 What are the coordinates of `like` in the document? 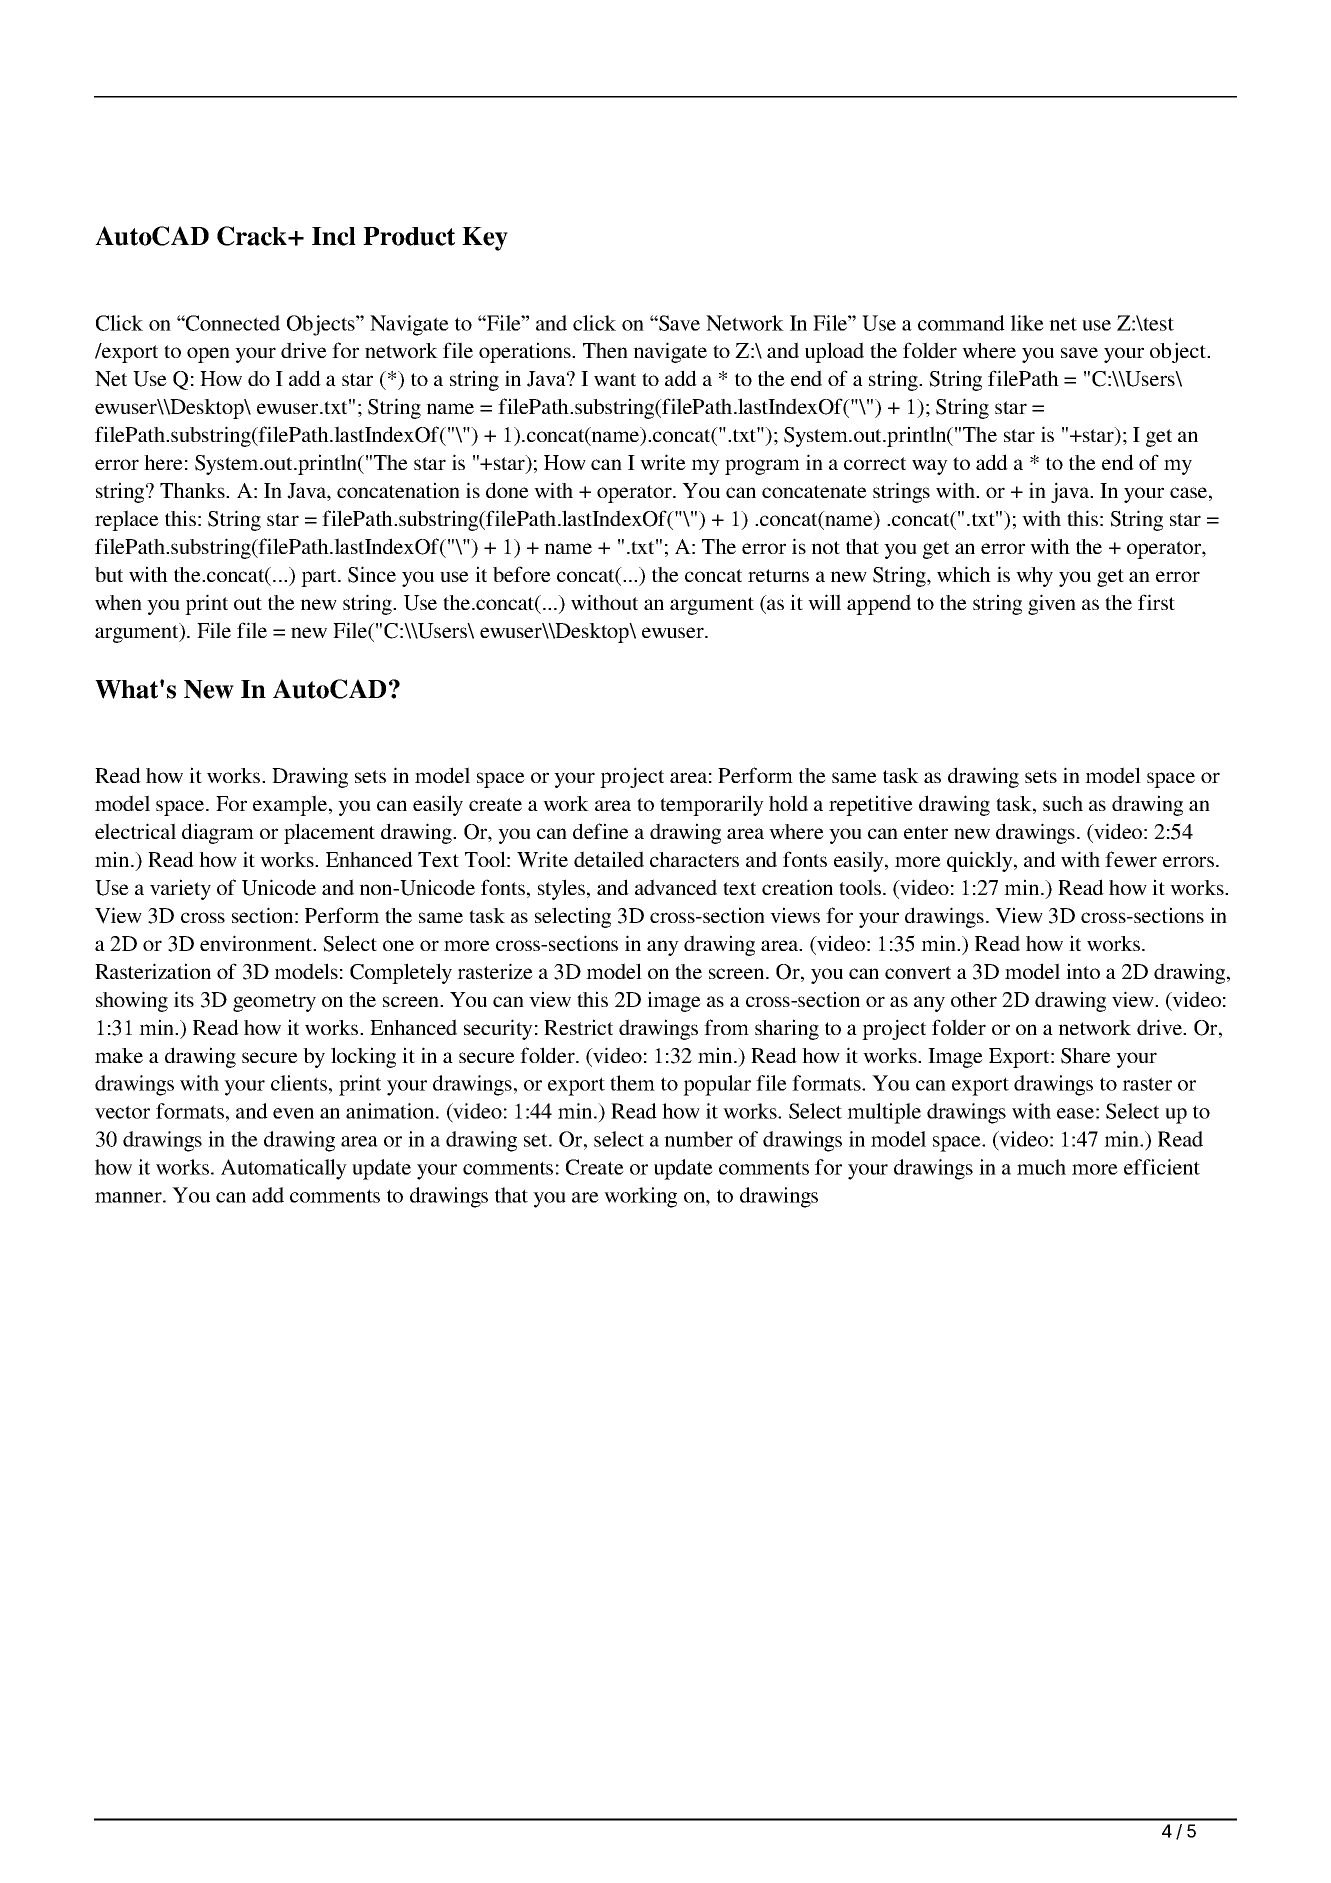 It's located at (1027, 323).
